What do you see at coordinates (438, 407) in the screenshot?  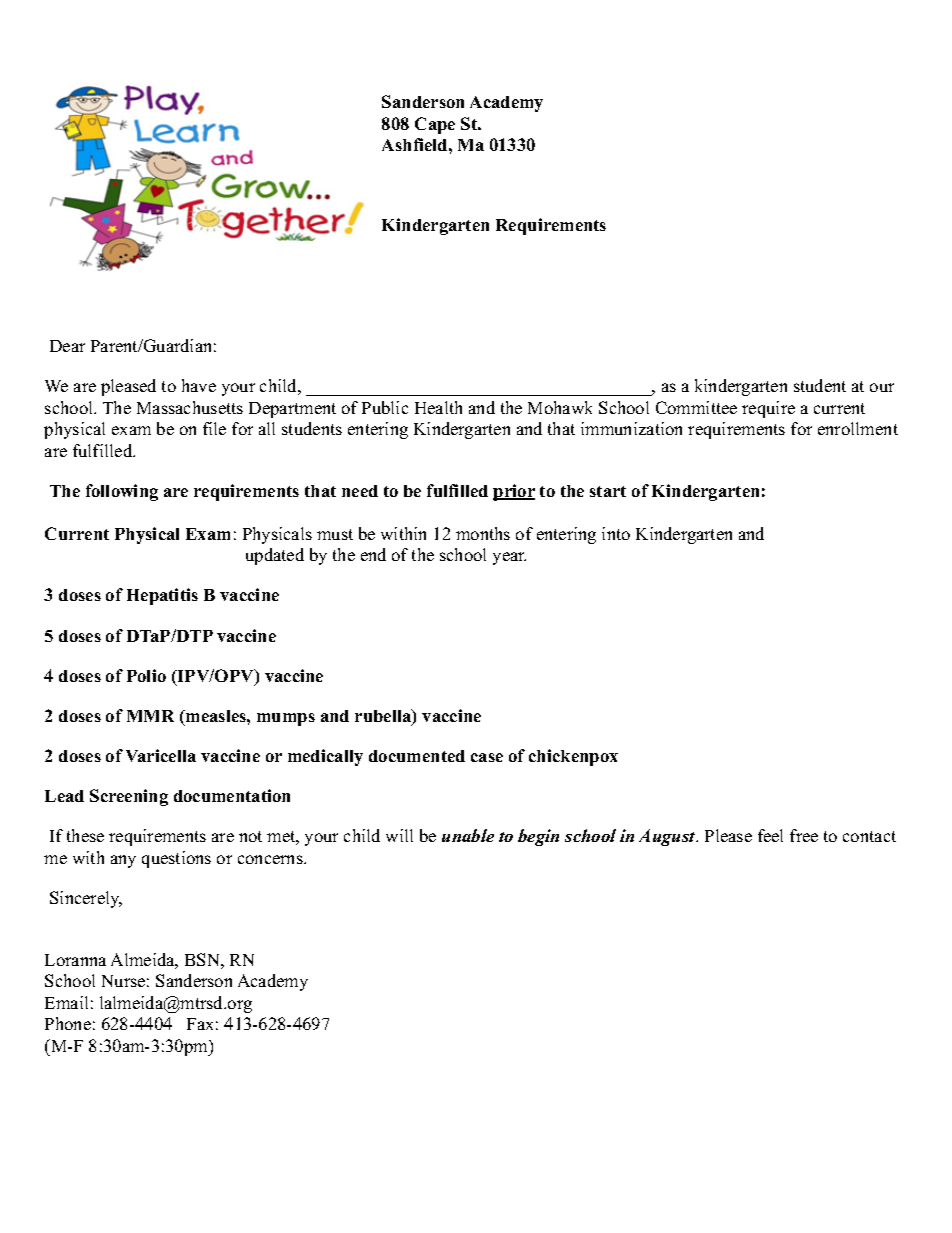 I see `Health` at bounding box center [438, 407].
